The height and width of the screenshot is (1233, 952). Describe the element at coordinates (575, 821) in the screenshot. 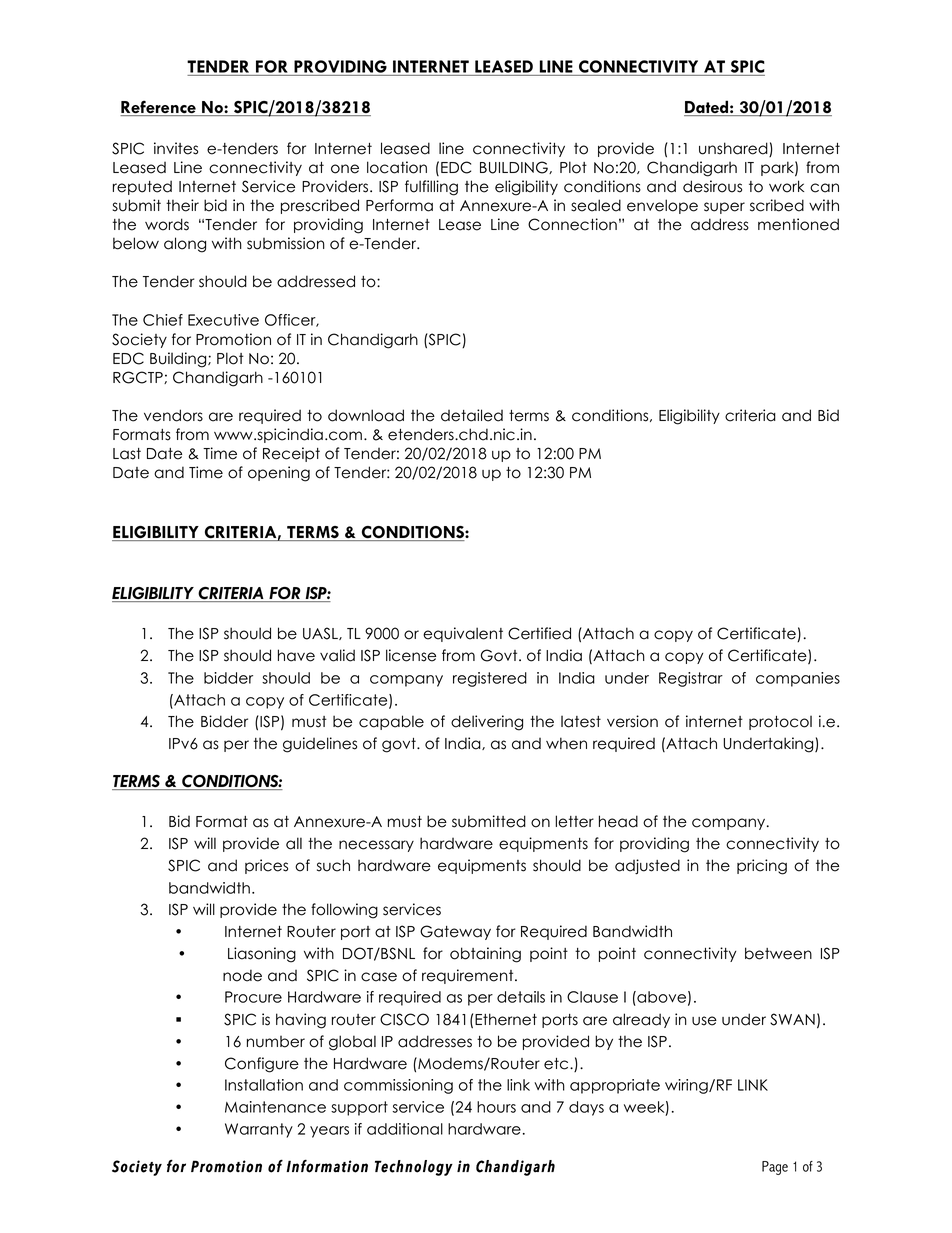

I see `letter` at that location.
